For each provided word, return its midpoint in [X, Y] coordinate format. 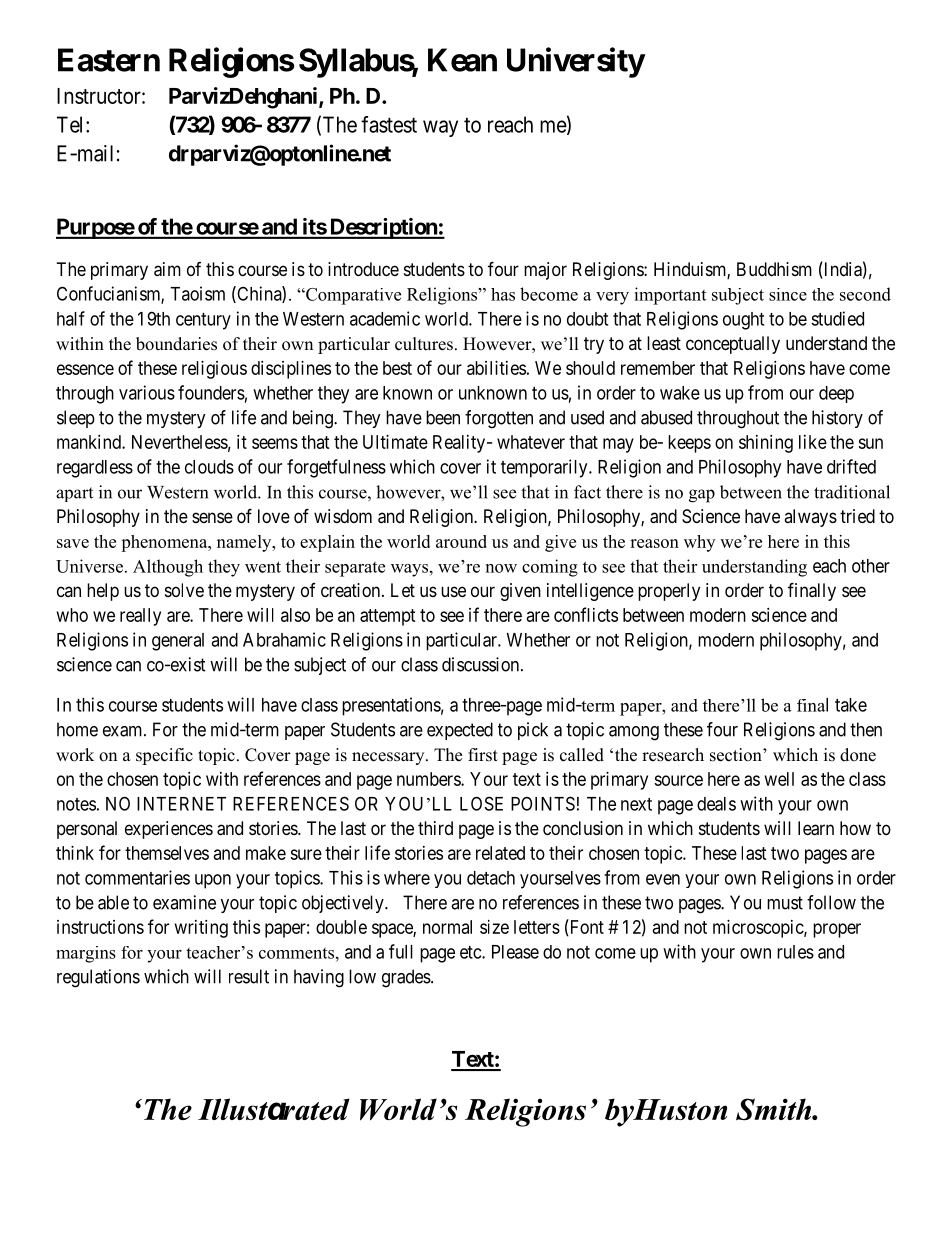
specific [164, 756]
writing [201, 929]
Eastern [109, 60]
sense [212, 517]
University [576, 62]
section [737, 755]
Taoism [197, 293]
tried [857, 516]
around [461, 541]
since [788, 294]
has [503, 294]
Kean [462, 60]
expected [460, 731]
